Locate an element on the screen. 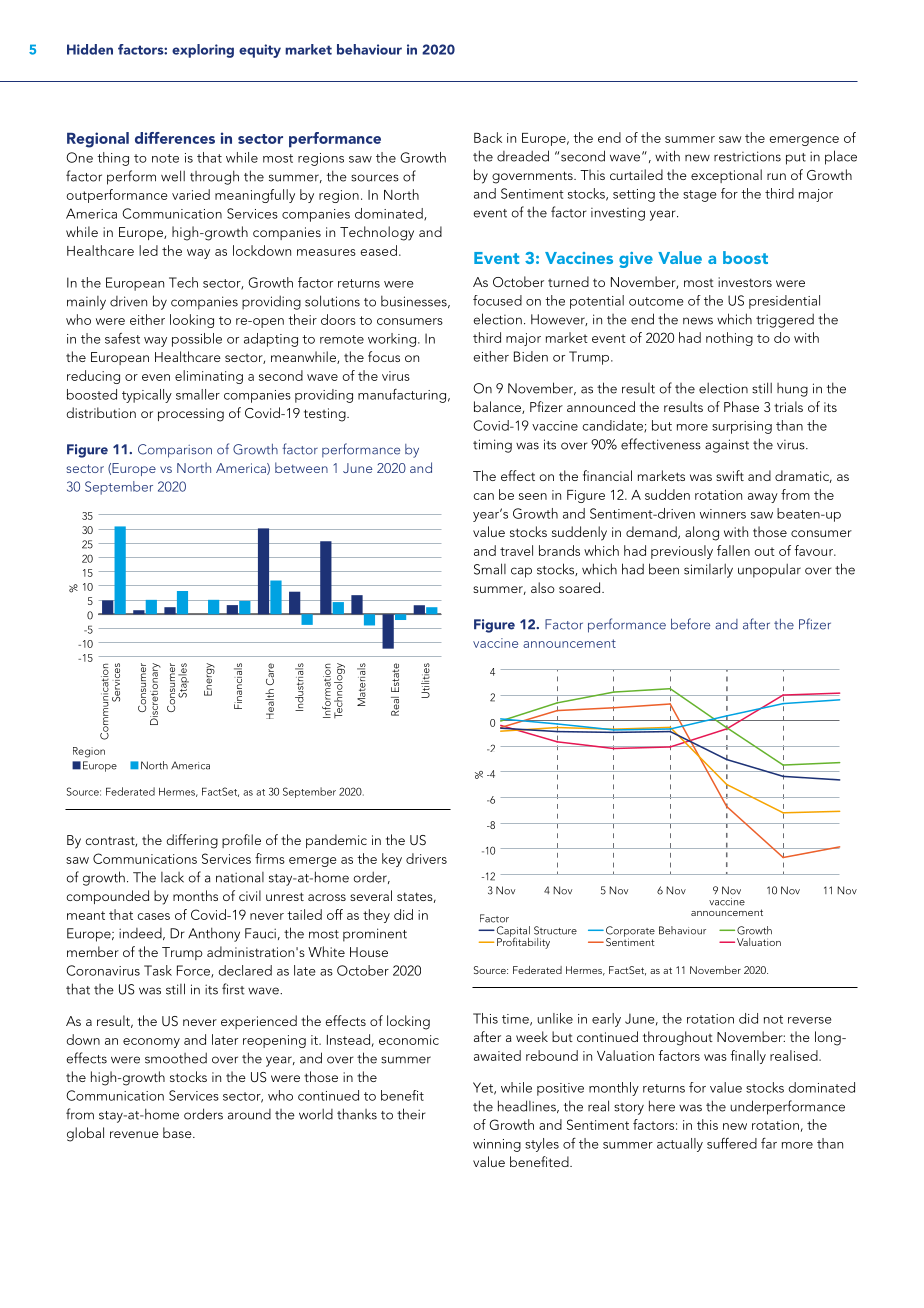 The width and height of the screenshot is (924, 1308). Back is located at coordinates (488, 137).
